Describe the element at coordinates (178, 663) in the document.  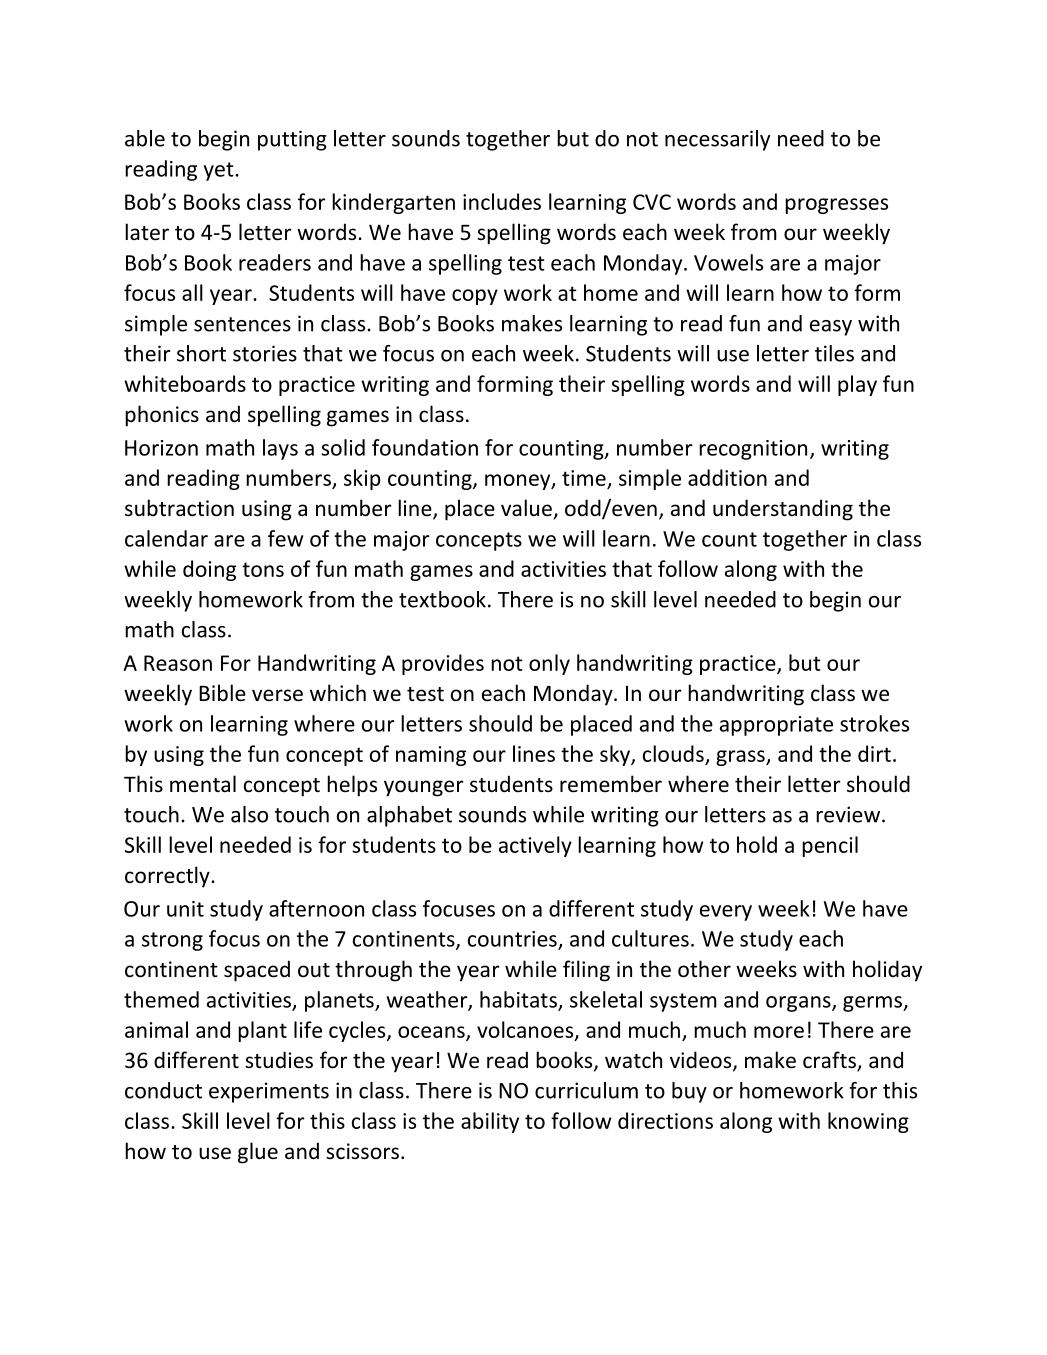
I see `Reason` at that location.
